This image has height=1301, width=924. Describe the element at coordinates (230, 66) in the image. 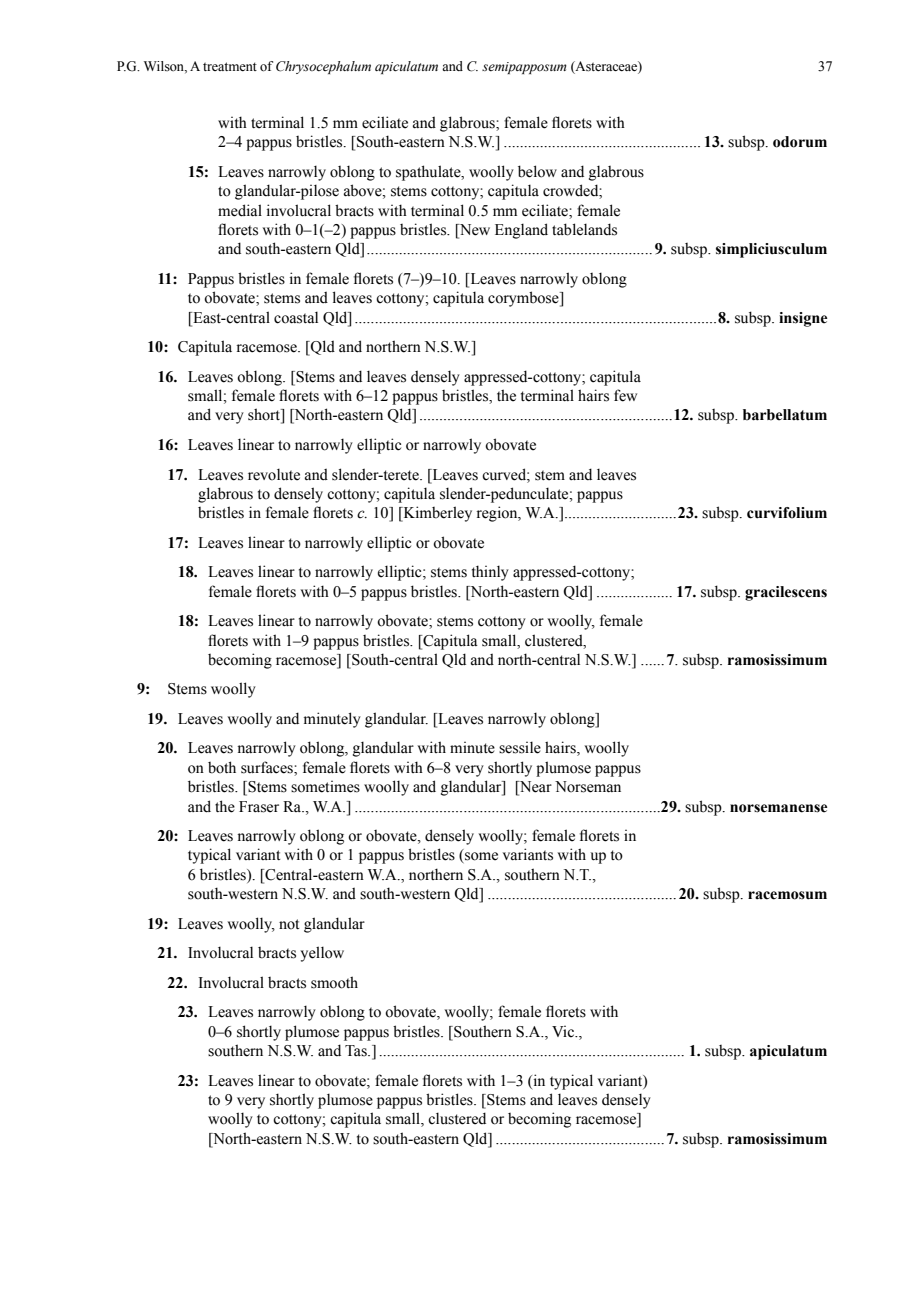

I see `treatment` at that location.
